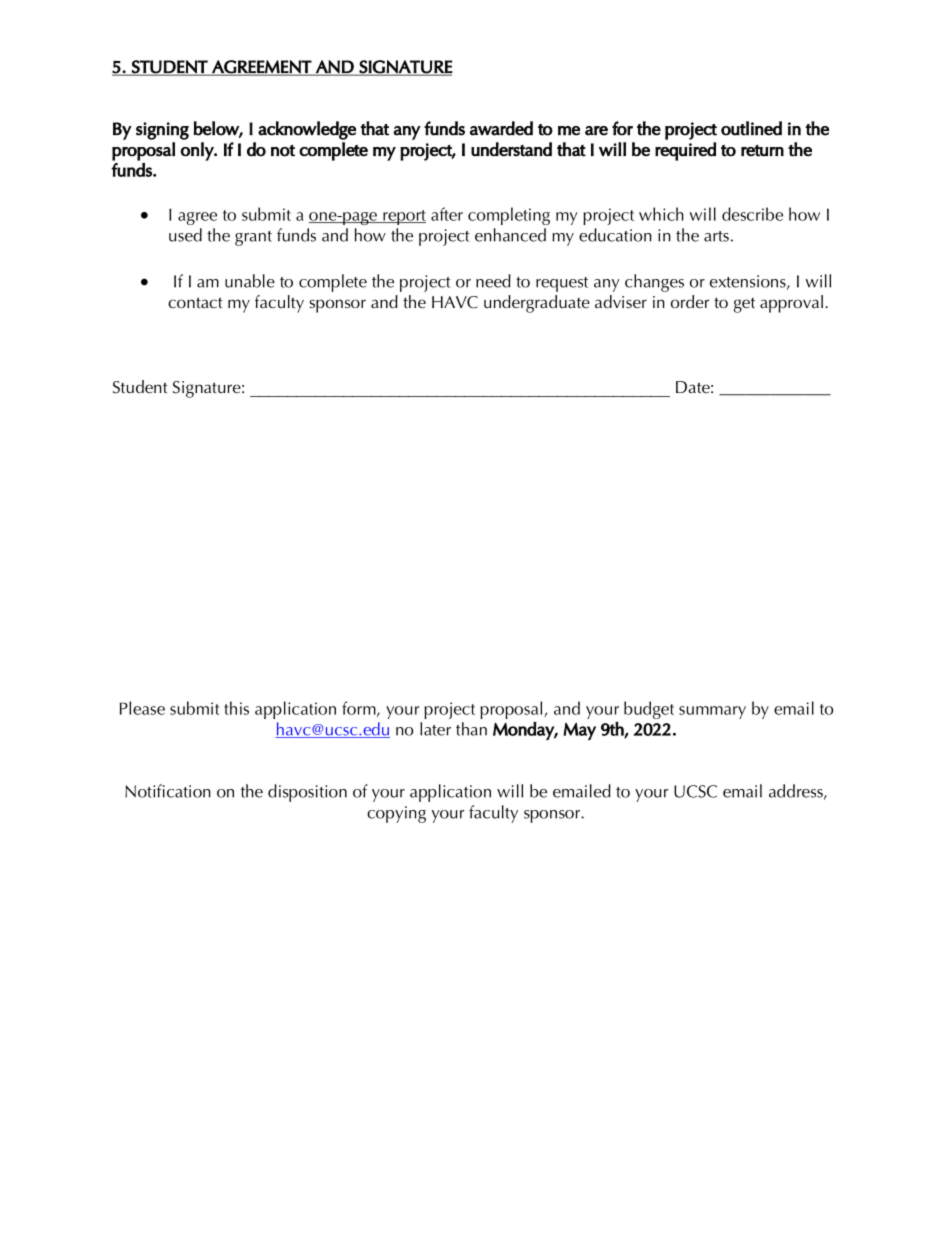 This page has width=952, height=1233. What do you see at coordinates (511, 149) in the page?
I see `understand` at bounding box center [511, 149].
